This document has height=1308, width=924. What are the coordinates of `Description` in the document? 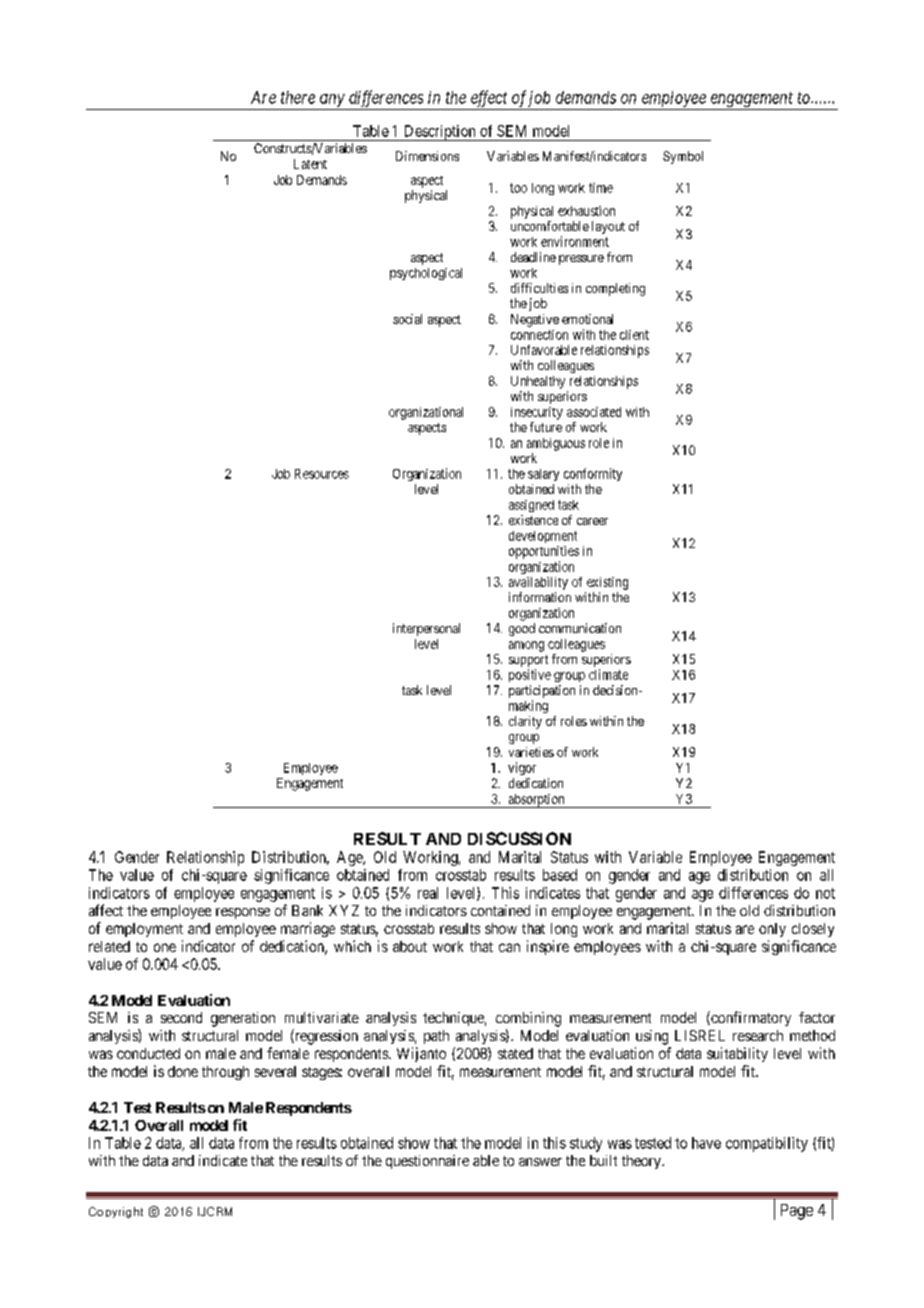 It's located at (439, 133).
